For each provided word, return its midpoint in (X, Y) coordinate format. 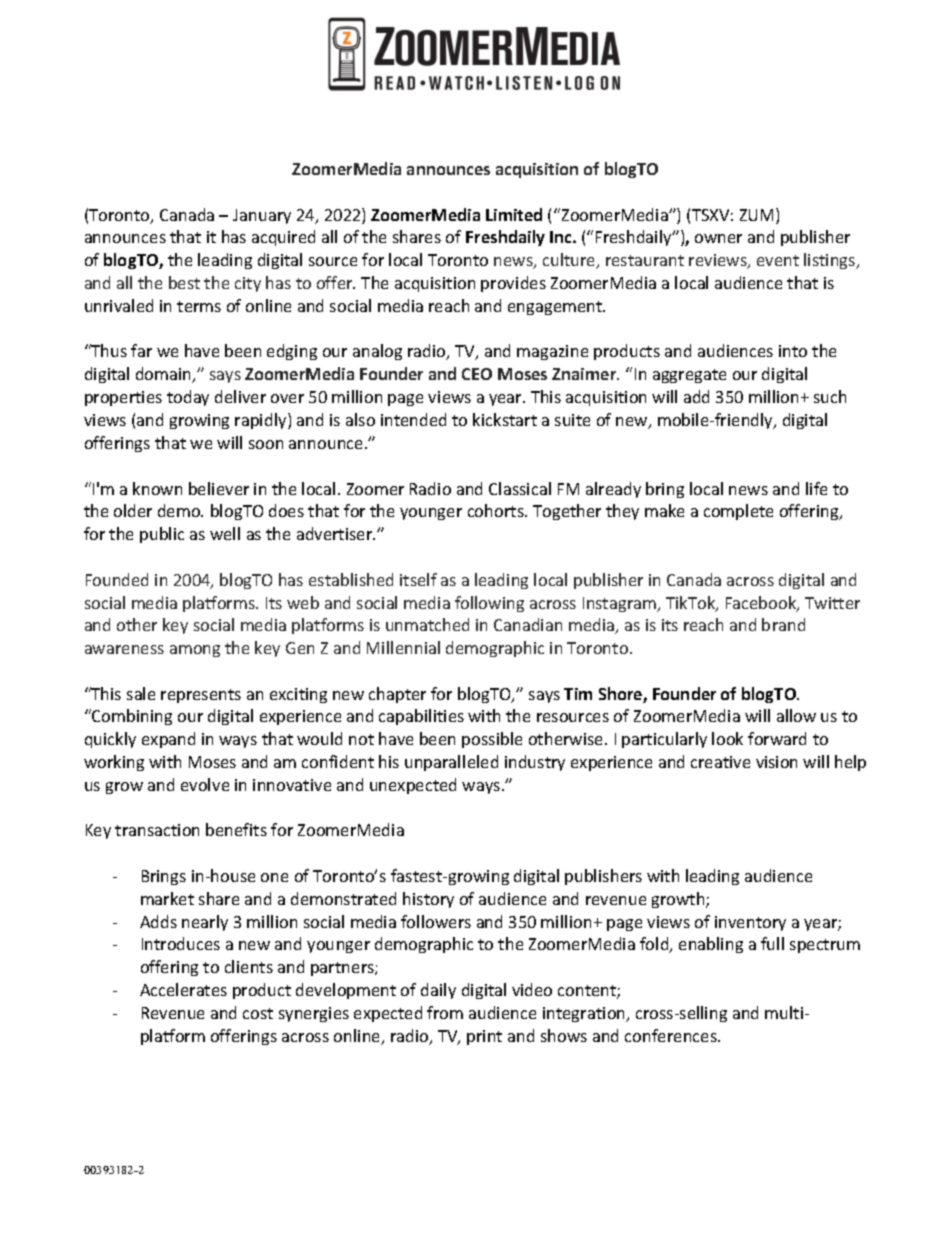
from (445, 1012)
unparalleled (451, 763)
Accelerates (183, 989)
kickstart (505, 419)
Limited (514, 214)
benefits (236, 829)
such (830, 396)
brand (783, 624)
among (195, 651)
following (489, 604)
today (188, 398)
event (778, 260)
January (262, 216)
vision (776, 762)
